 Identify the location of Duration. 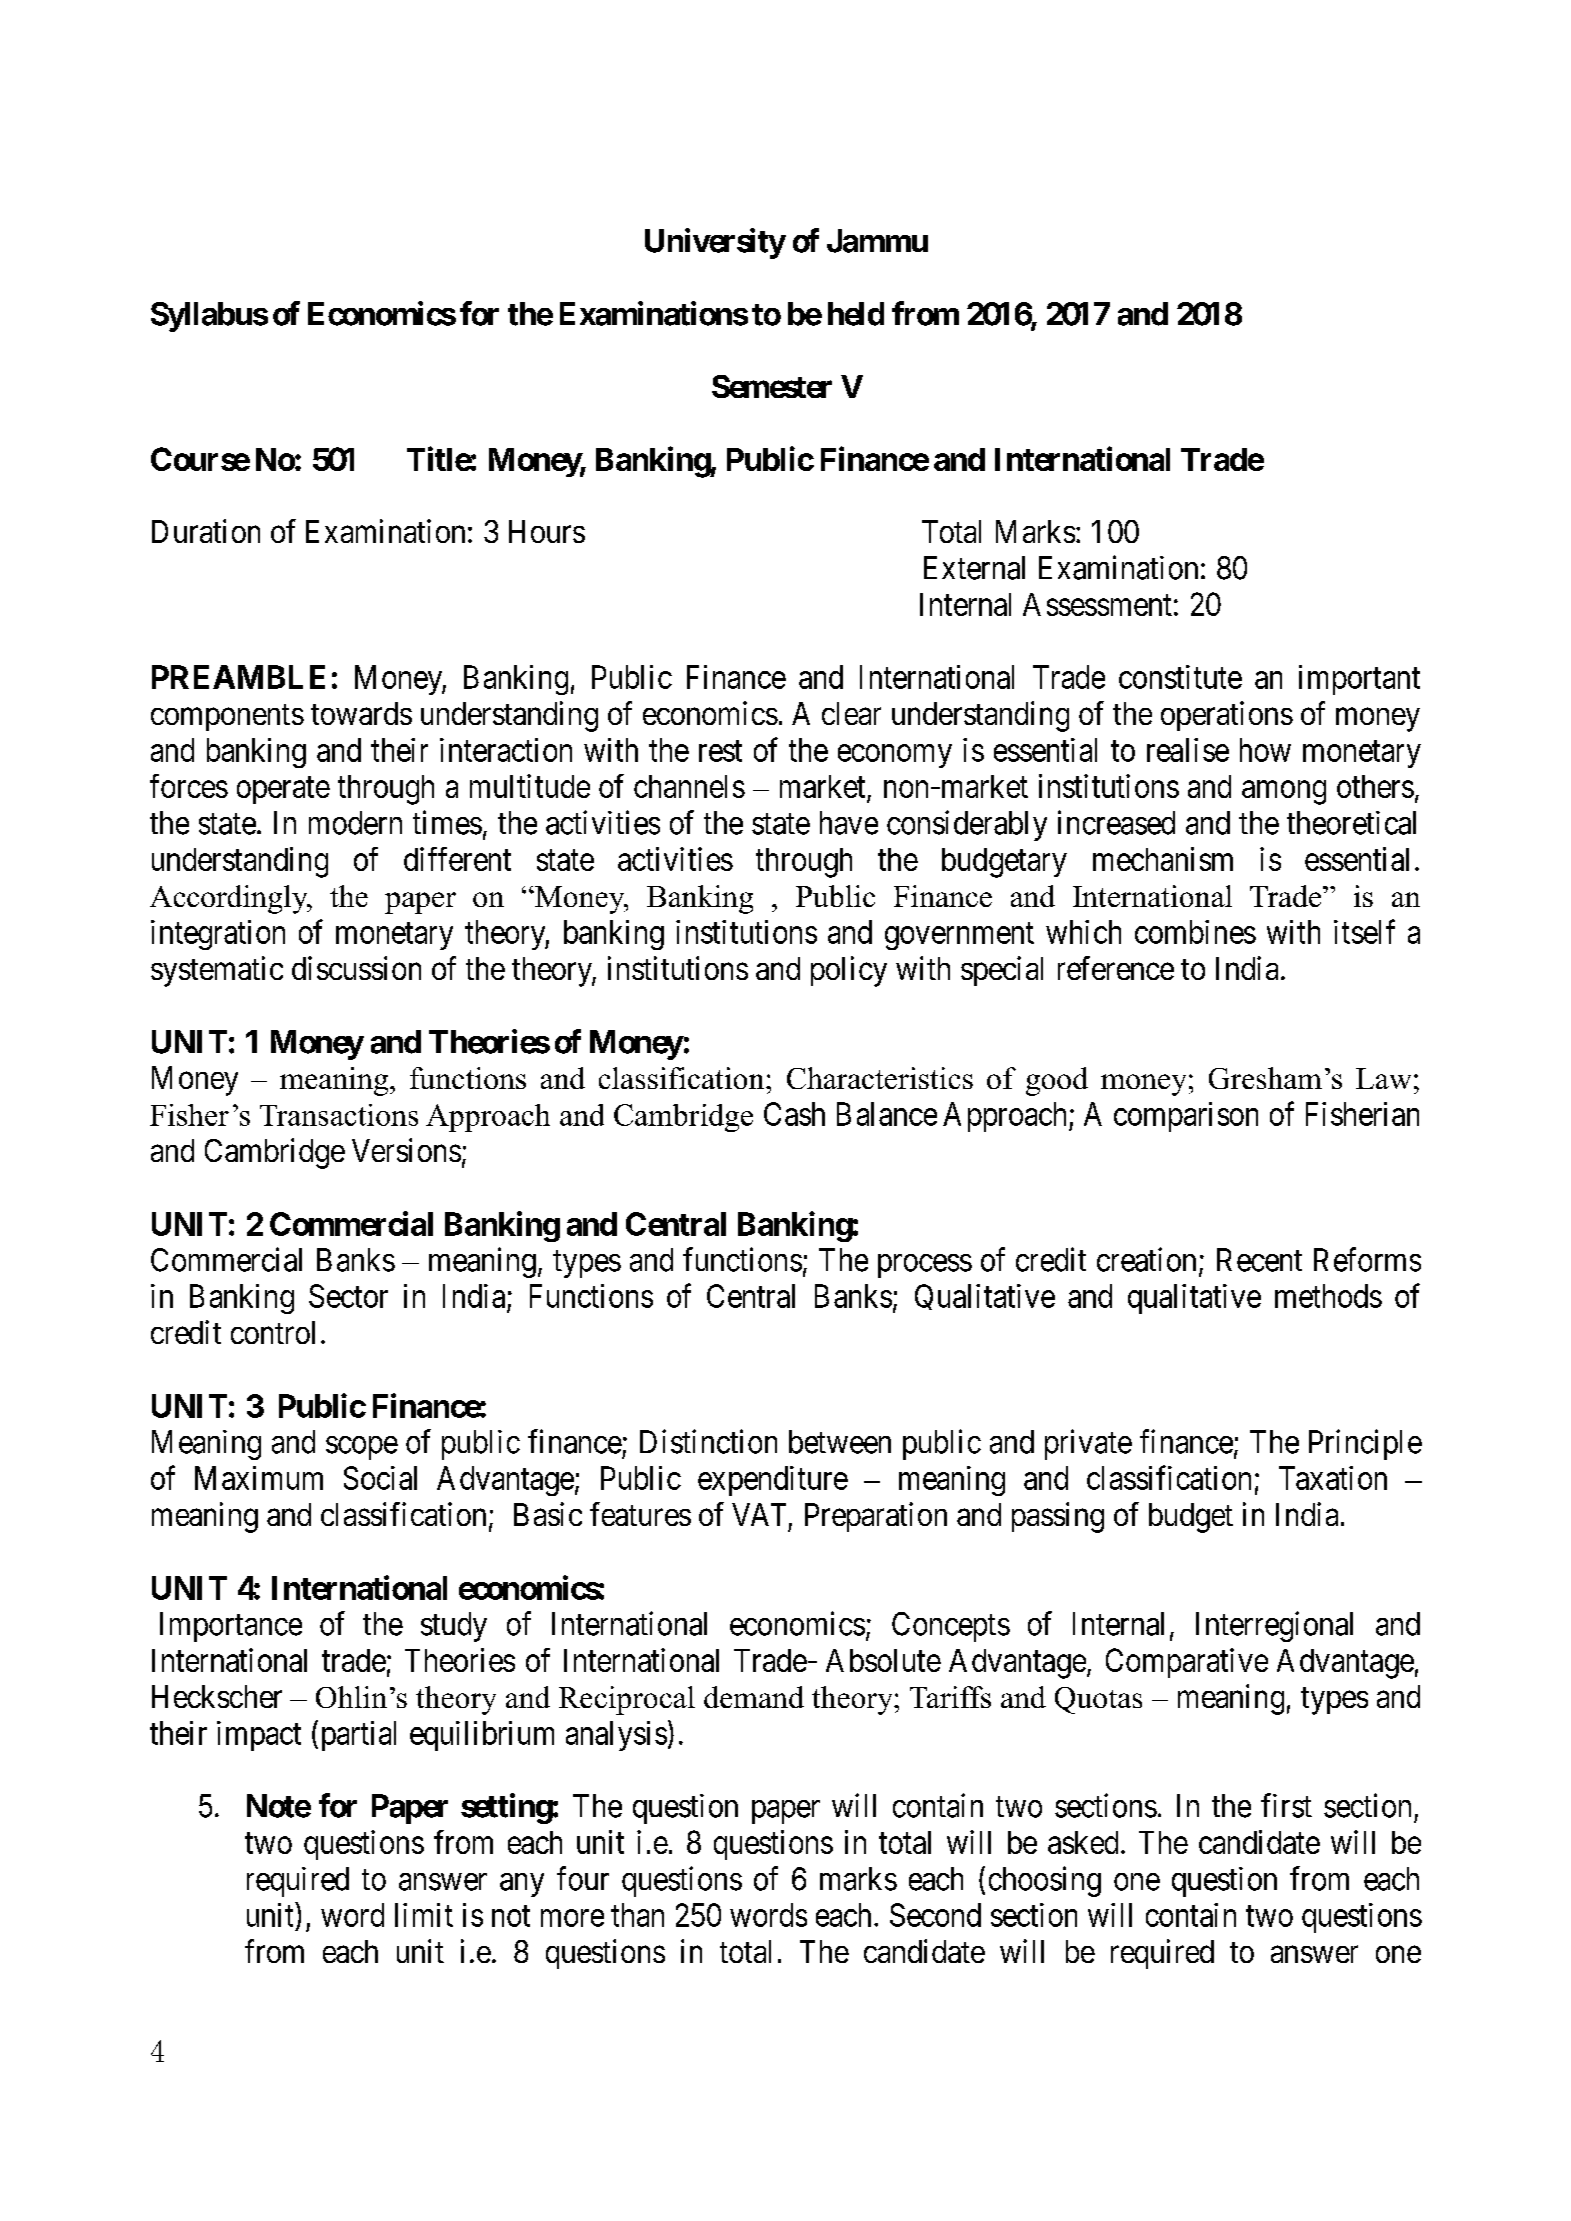
(206, 531).
